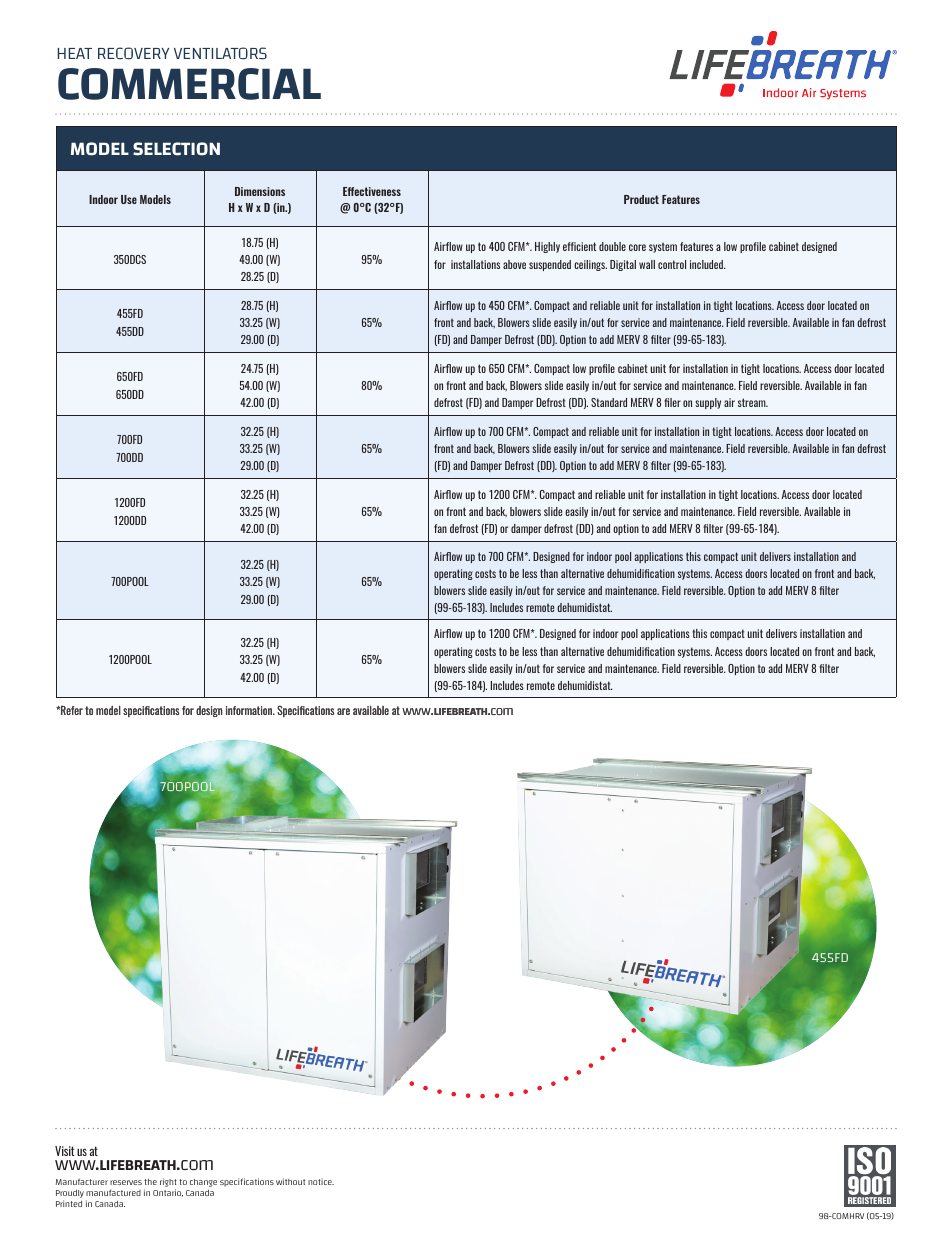  I want to click on change, so click(203, 1184).
